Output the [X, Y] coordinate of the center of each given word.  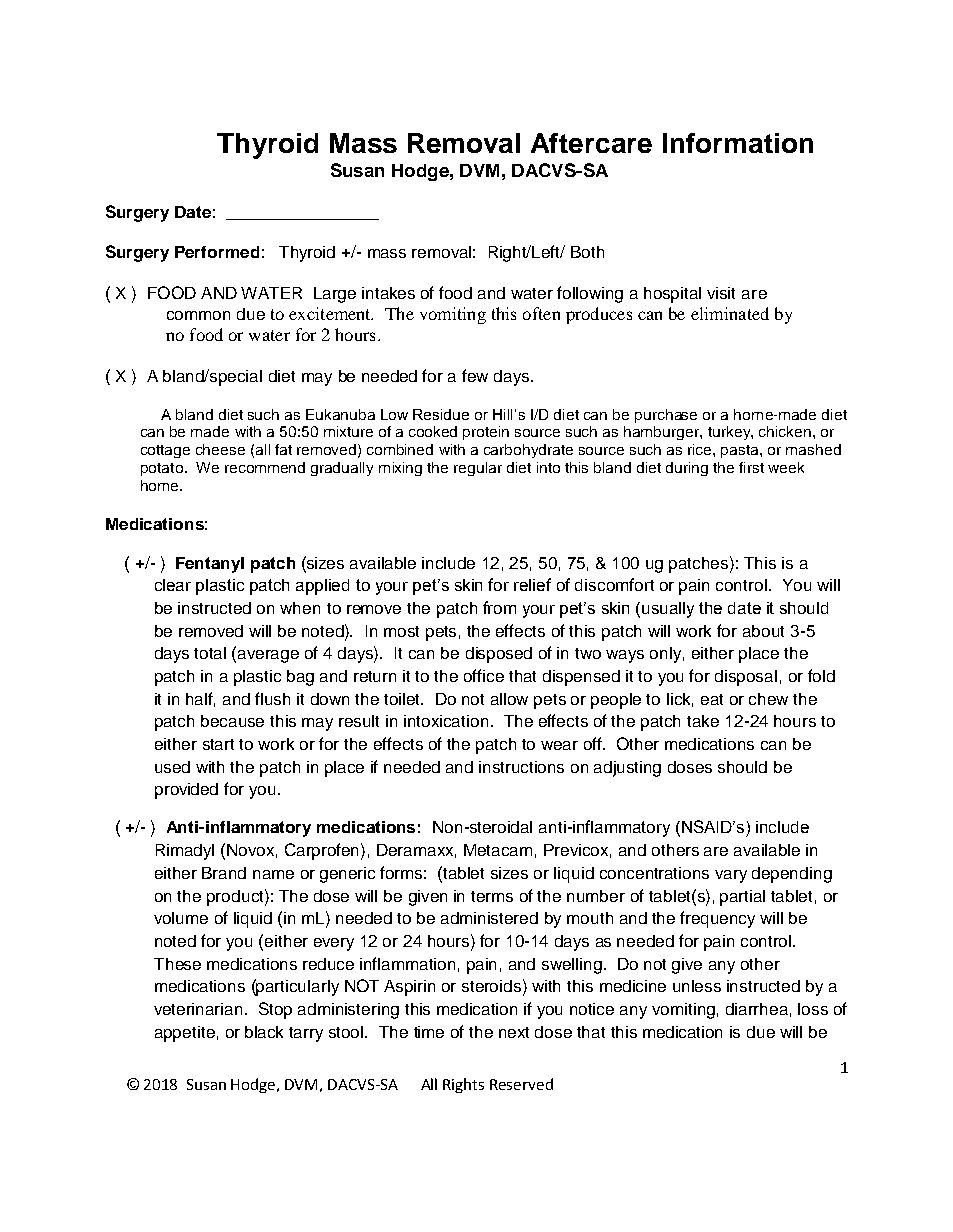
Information [738, 143]
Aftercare [591, 143]
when [300, 608]
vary [731, 876]
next [514, 1032]
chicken [785, 431]
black [264, 1032]
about [763, 631]
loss [813, 1009]
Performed [217, 252]
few [475, 375]
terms [492, 896]
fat [283, 449]
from [499, 607]
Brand [224, 873]
